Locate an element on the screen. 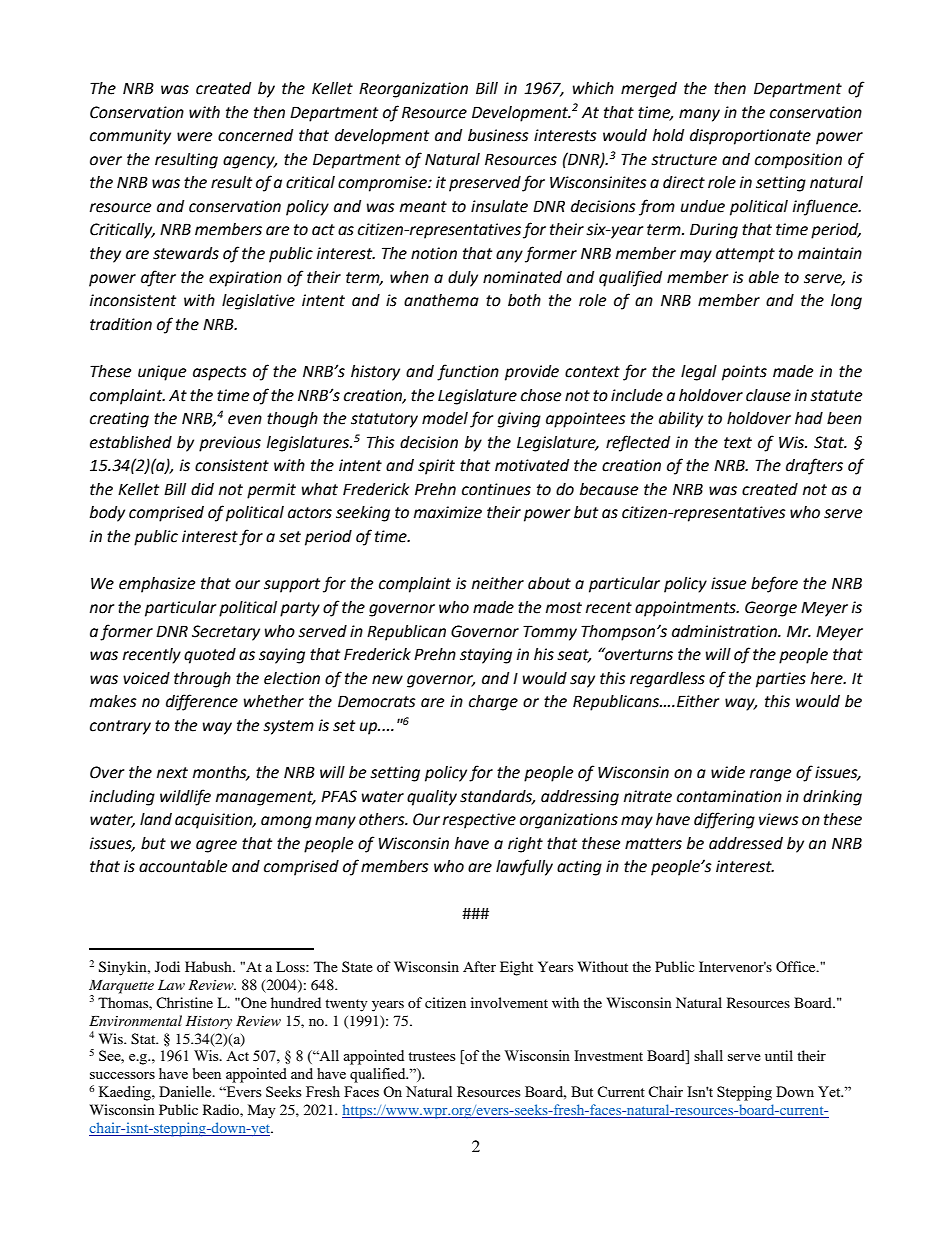 The width and height of the screenshot is (952, 1233). emphasize is located at coordinates (157, 585).
